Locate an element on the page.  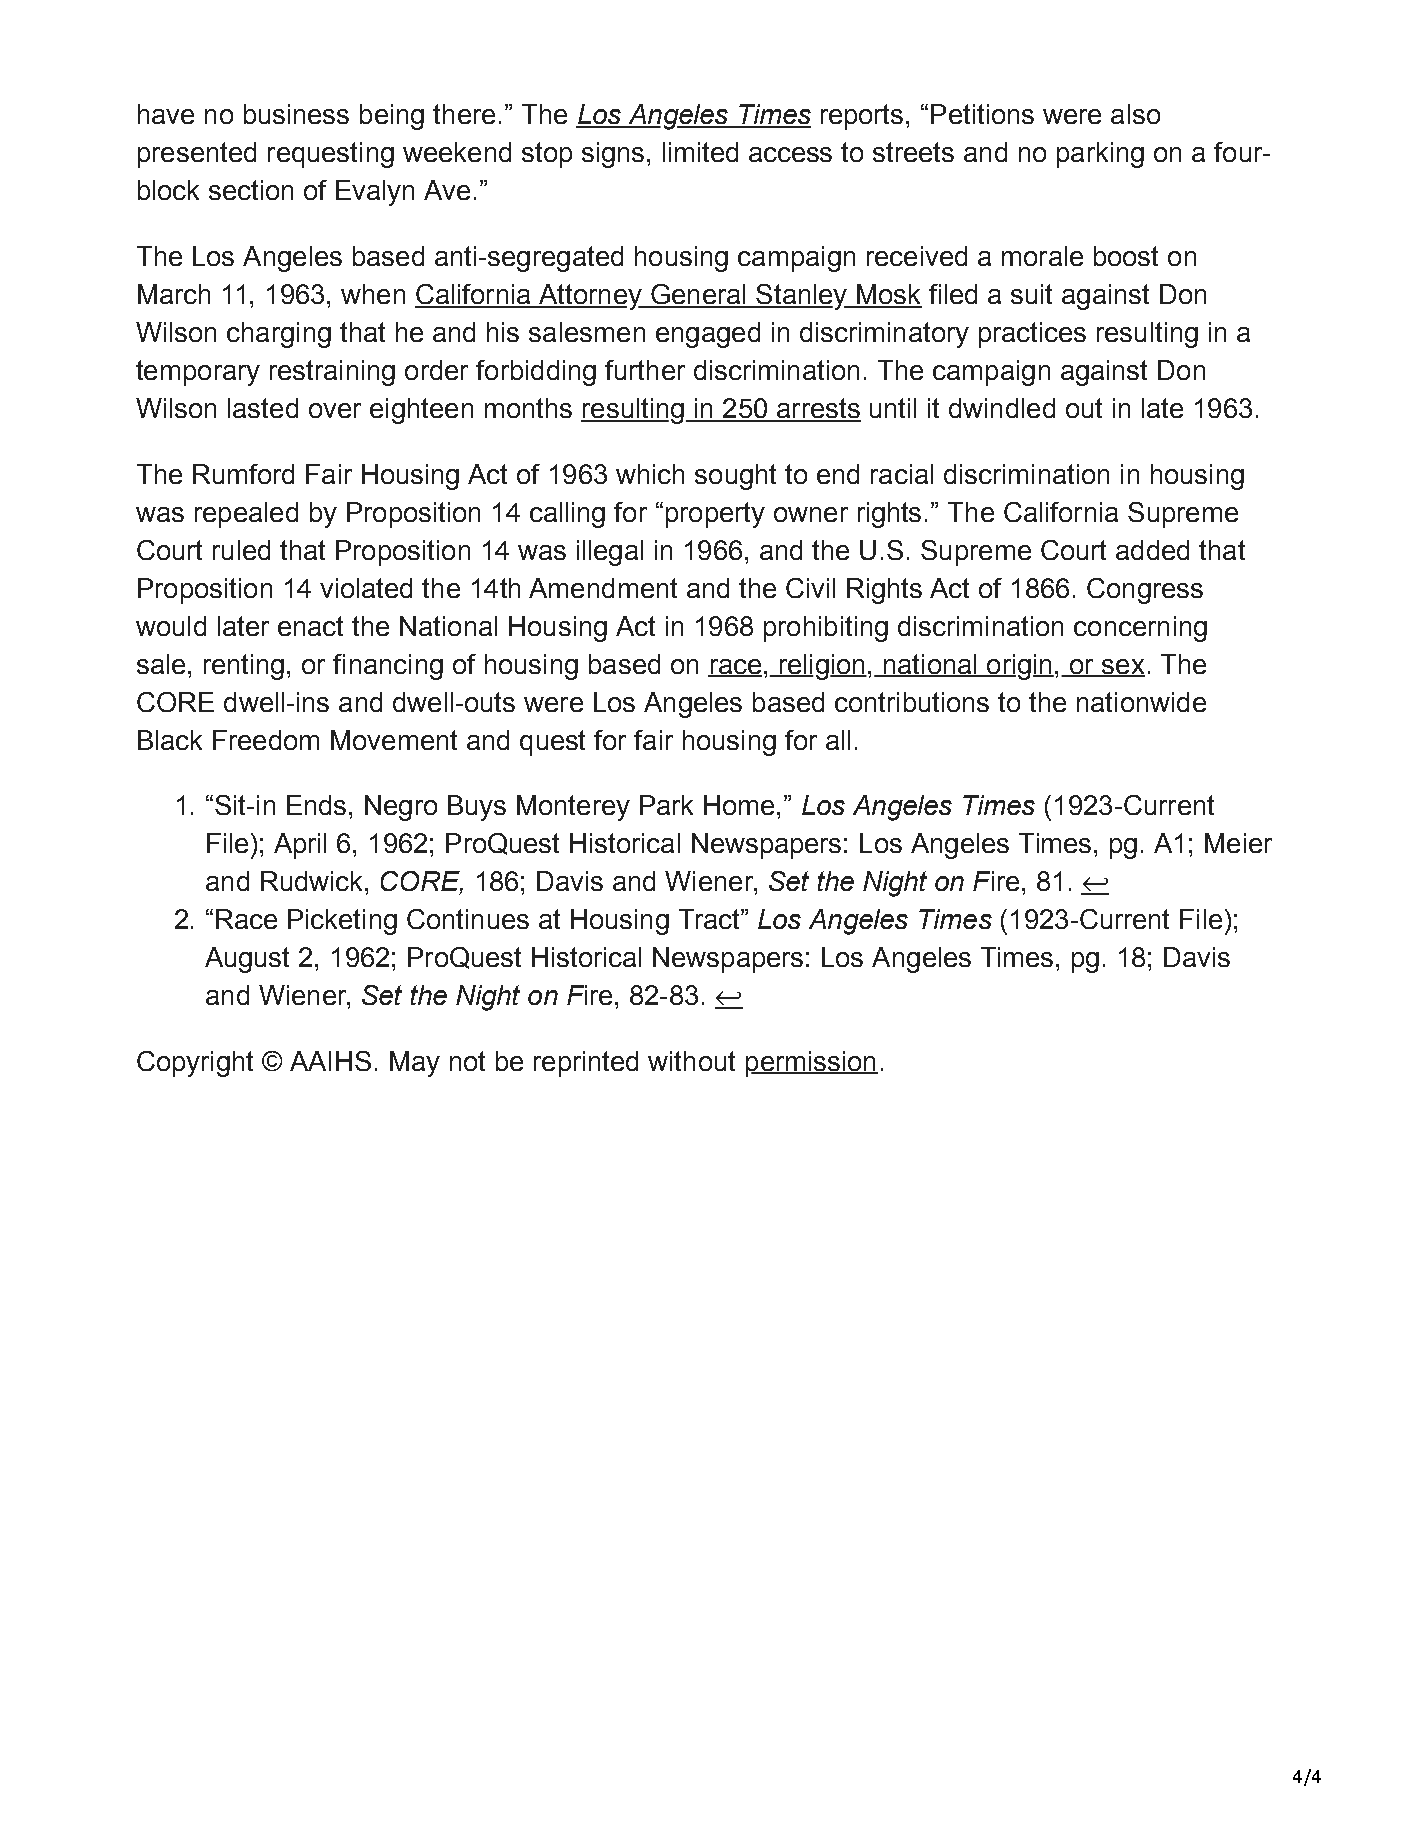
Home is located at coordinates (739, 805).
